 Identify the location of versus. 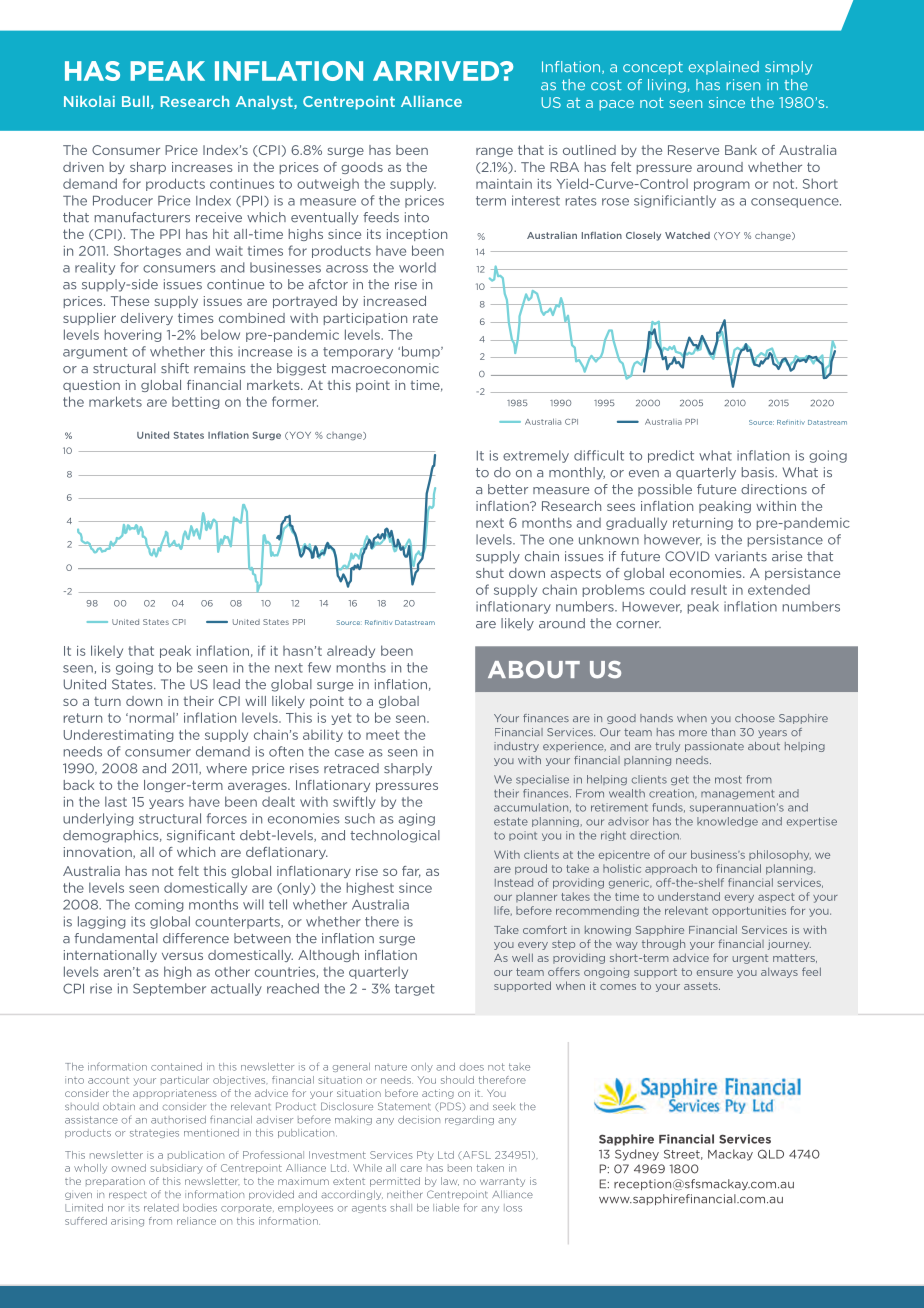
(182, 956).
